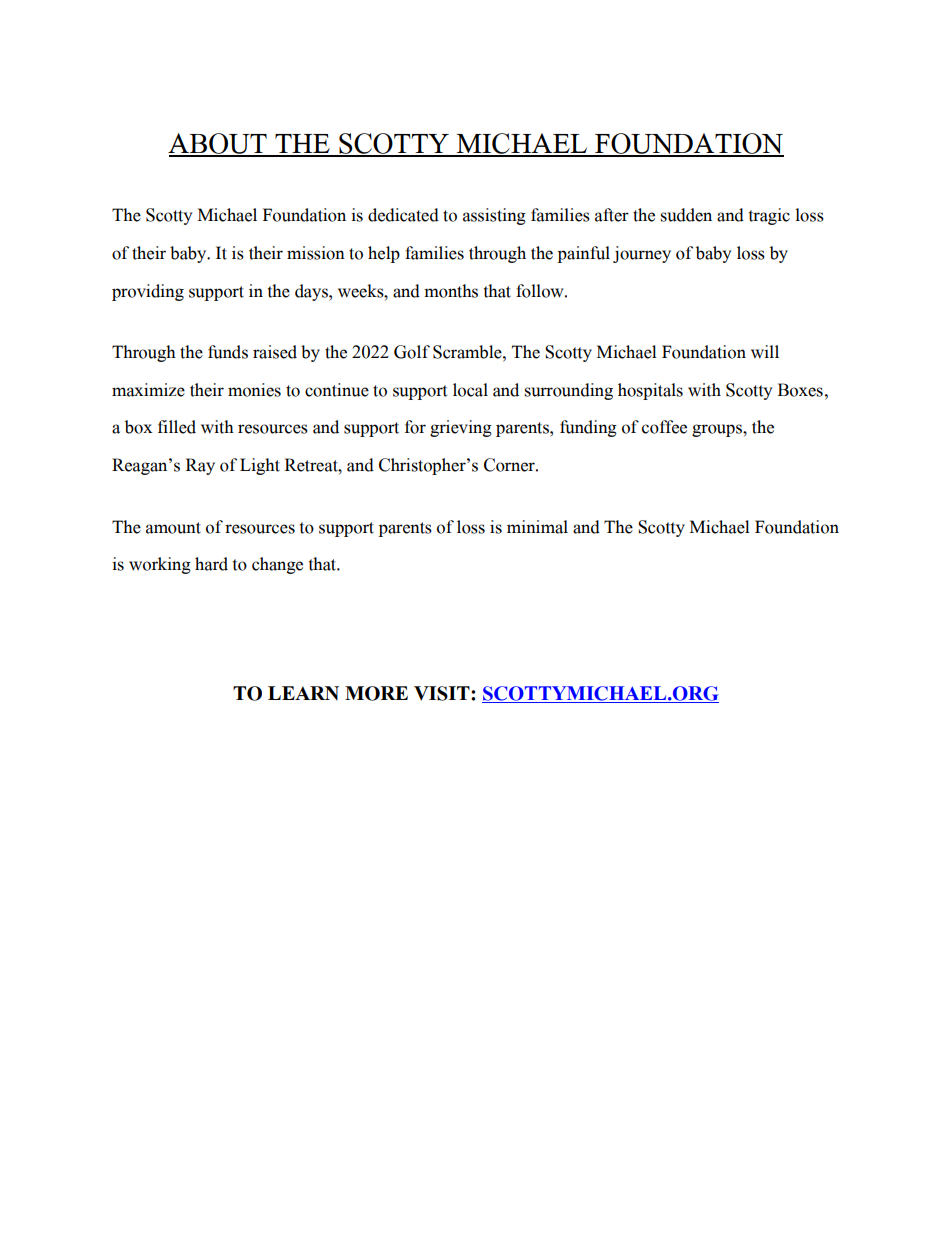 This page has height=1233, width=952. What do you see at coordinates (376, 693) in the page?
I see `MORE` at bounding box center [376, 693].
